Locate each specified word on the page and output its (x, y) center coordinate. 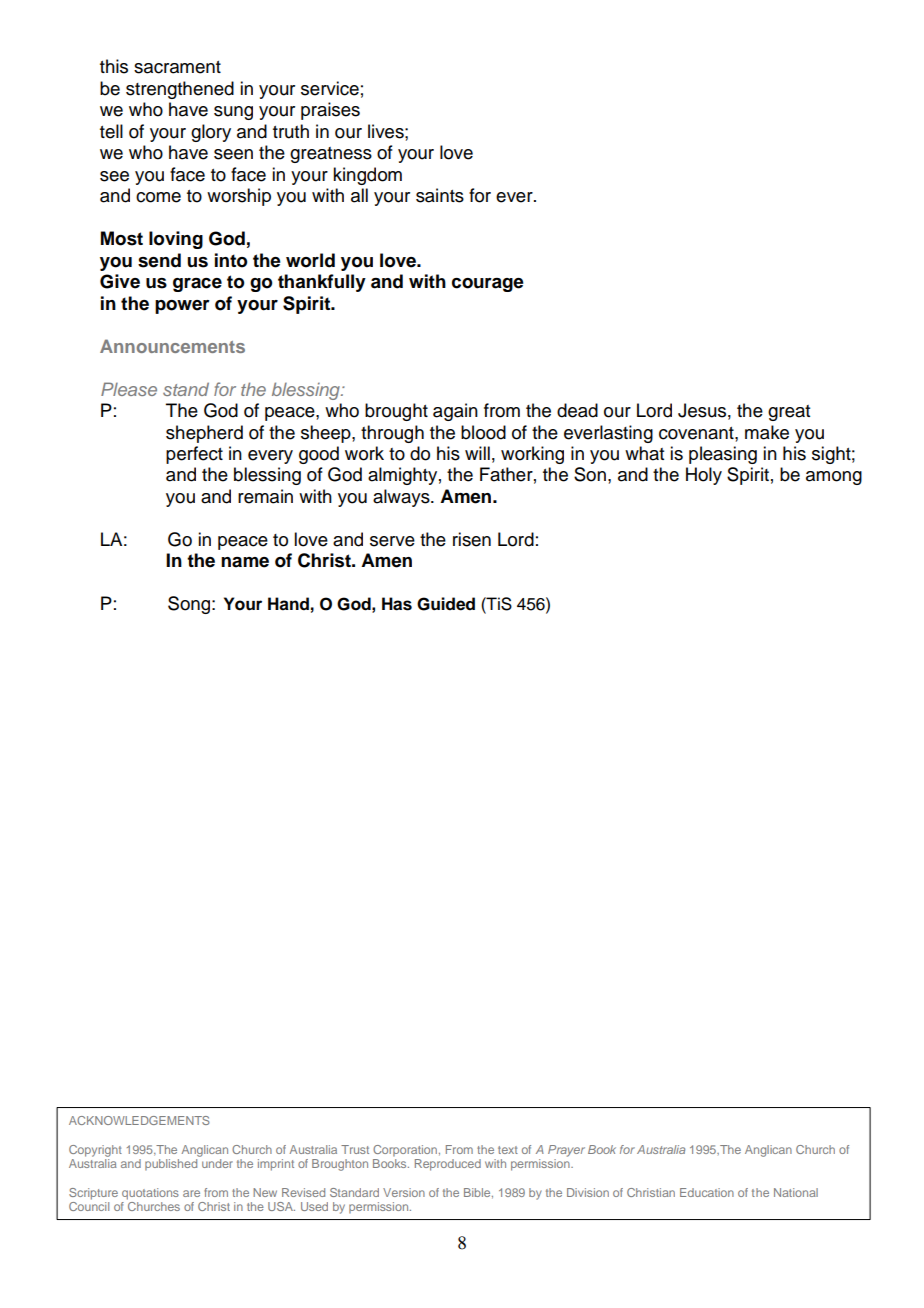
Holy (704, 476)
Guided (446, 604)
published (171, 1165)
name (245, 562)
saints (440, 195)
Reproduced (448, 1165)
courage (488, 285)
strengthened (180, 90)
